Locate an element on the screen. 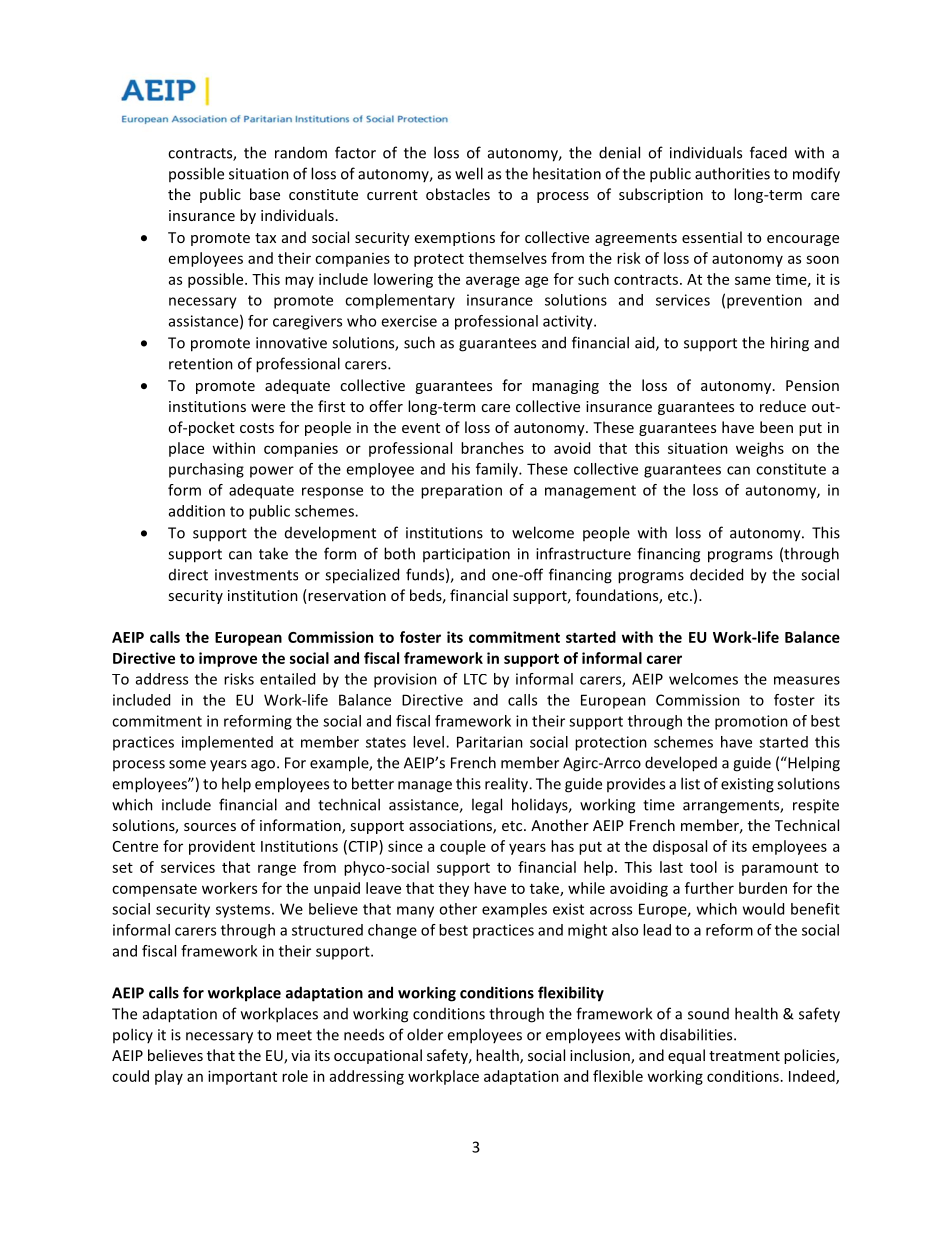  important is located at coordinates (242, 1077).
